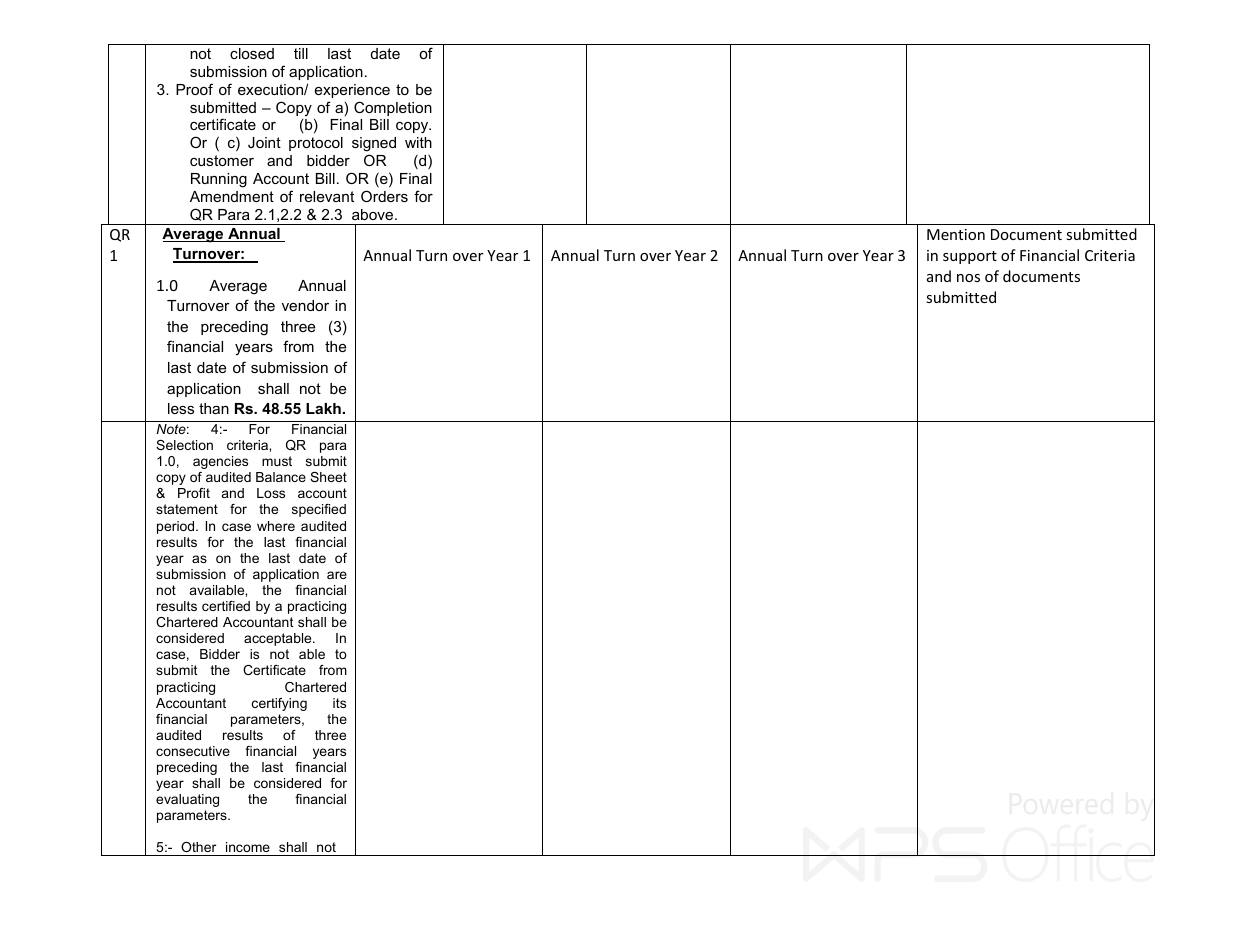  What do you see at coordinates (328, 477) in the screenshot?
I see `Sheet` at bounding box center [328, 477].
